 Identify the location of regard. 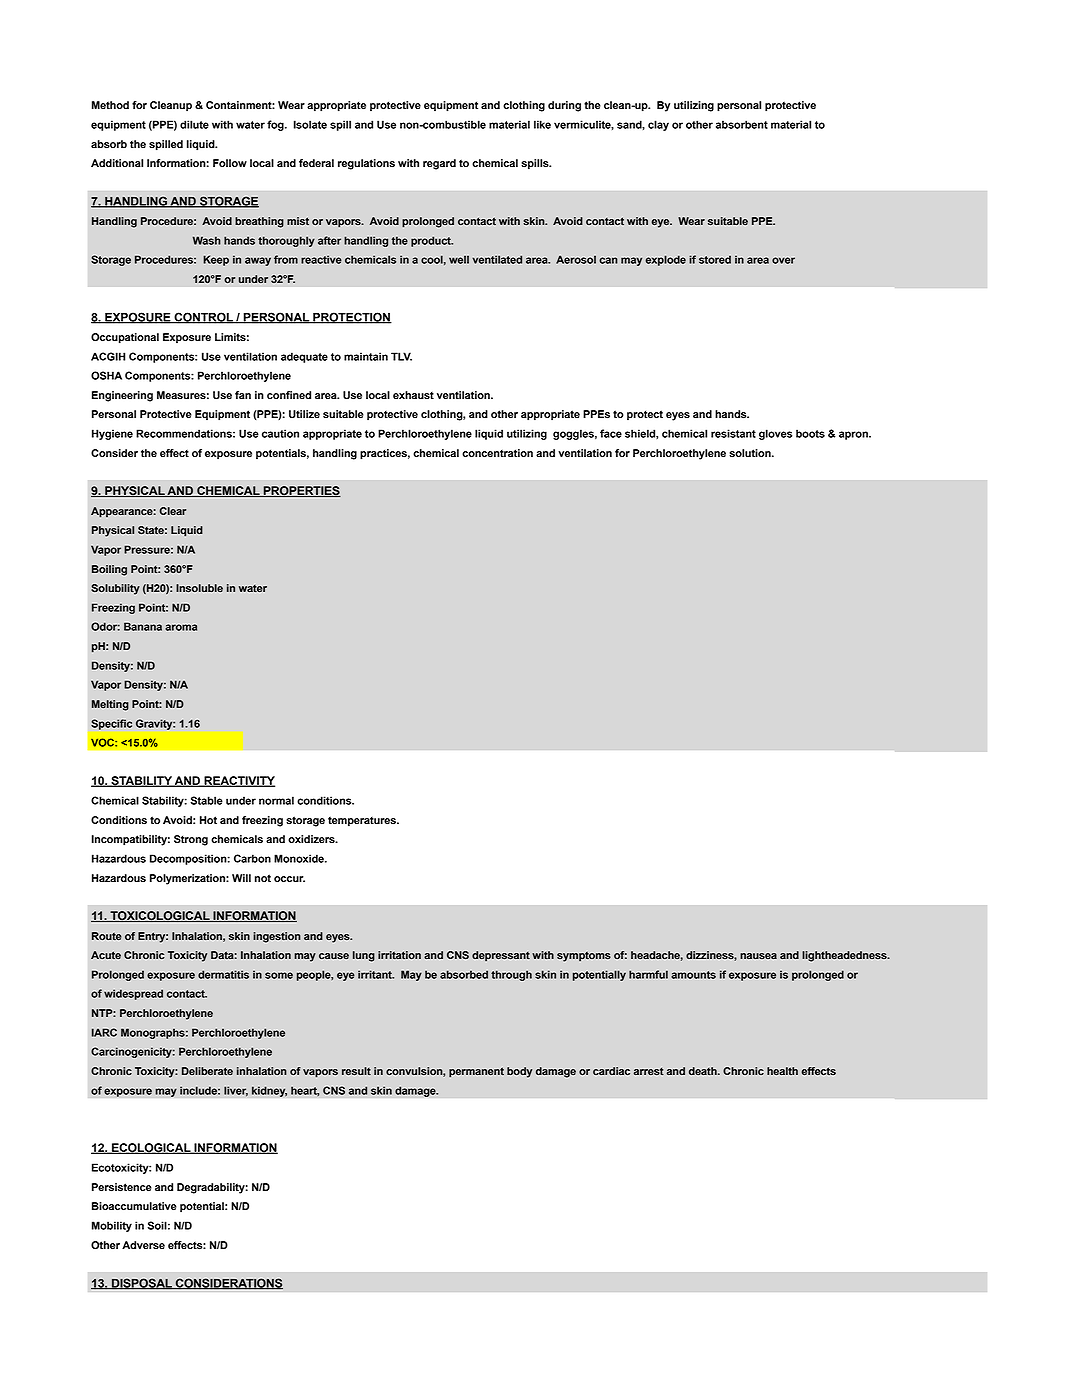
(439, 164).
